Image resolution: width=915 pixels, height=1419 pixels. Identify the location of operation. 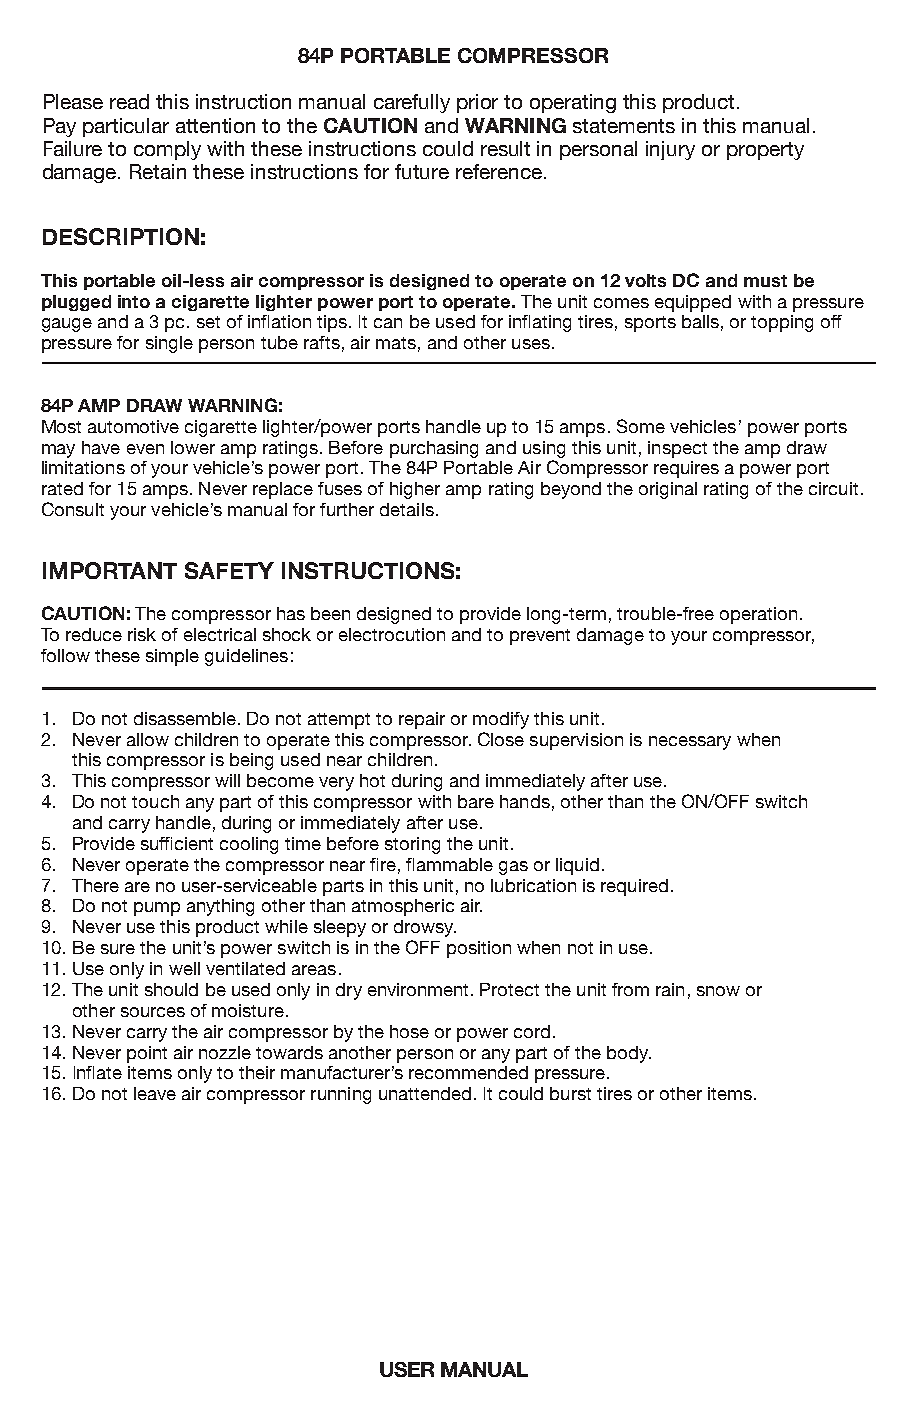
(758, 615).
